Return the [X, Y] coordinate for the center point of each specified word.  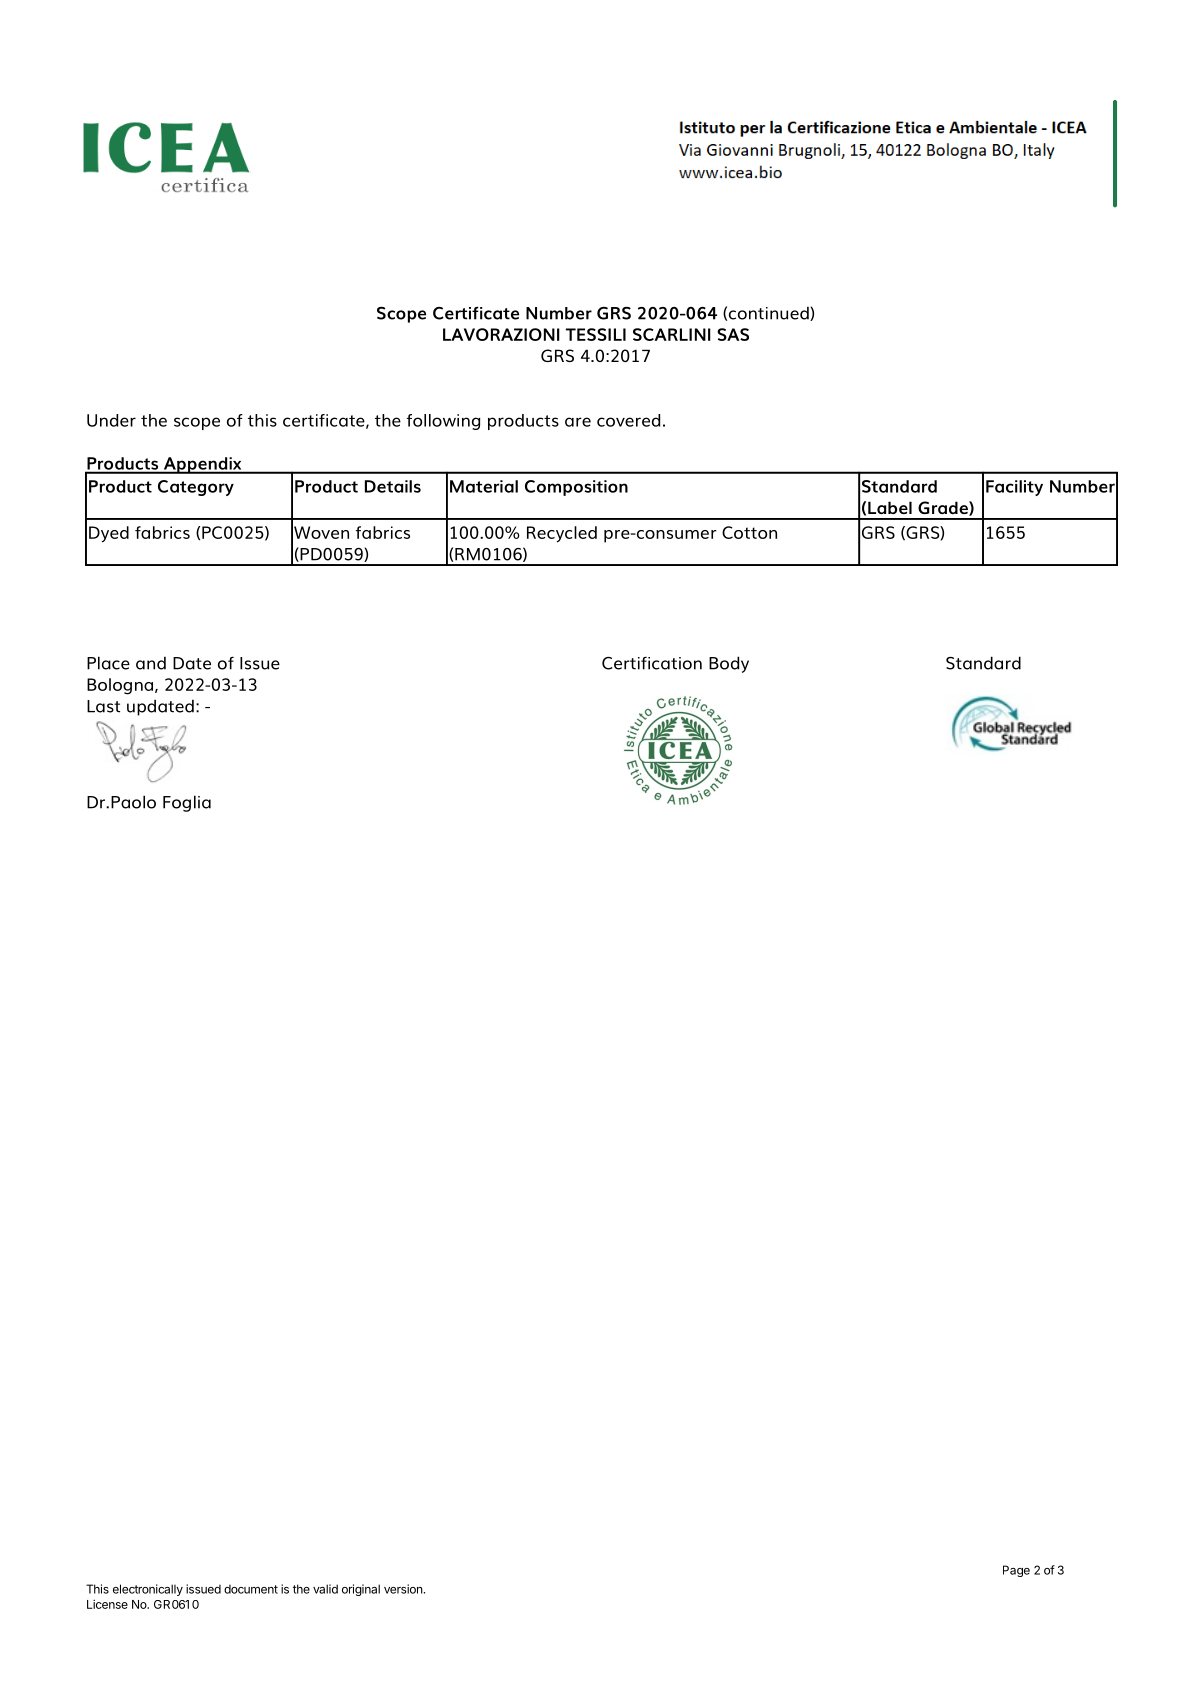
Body [729, 664]
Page [1016, 1571]
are [578, 422]
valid [325, 1589]
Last [103, 706]
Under [111, 420]
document [251, 1589]
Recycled [562, 534]
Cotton [749, 532]
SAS [733, 334]
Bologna [121, 686]
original [361, 1590]
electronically [148, 1590]
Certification [652, 663]
